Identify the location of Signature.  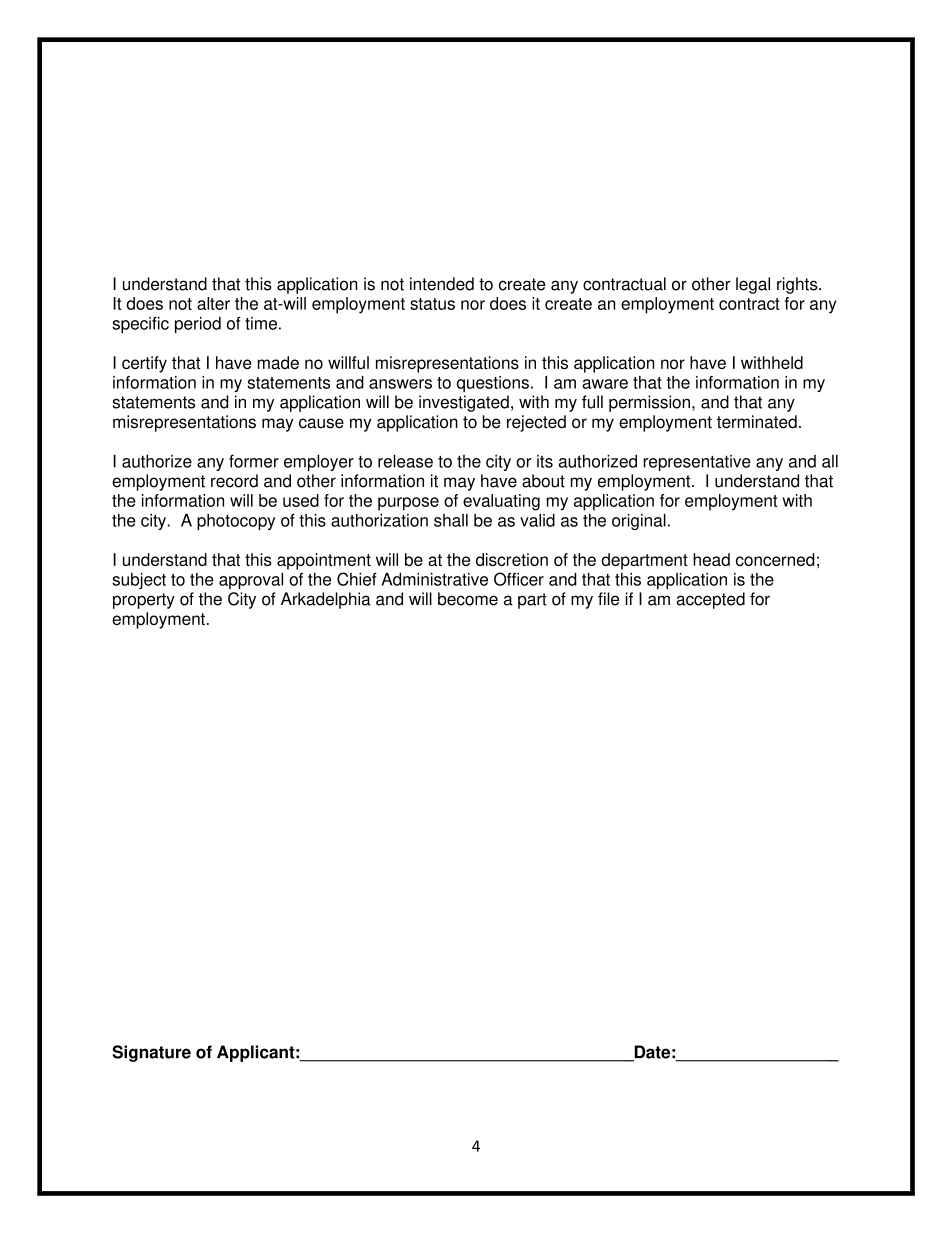
(151, 1053).
